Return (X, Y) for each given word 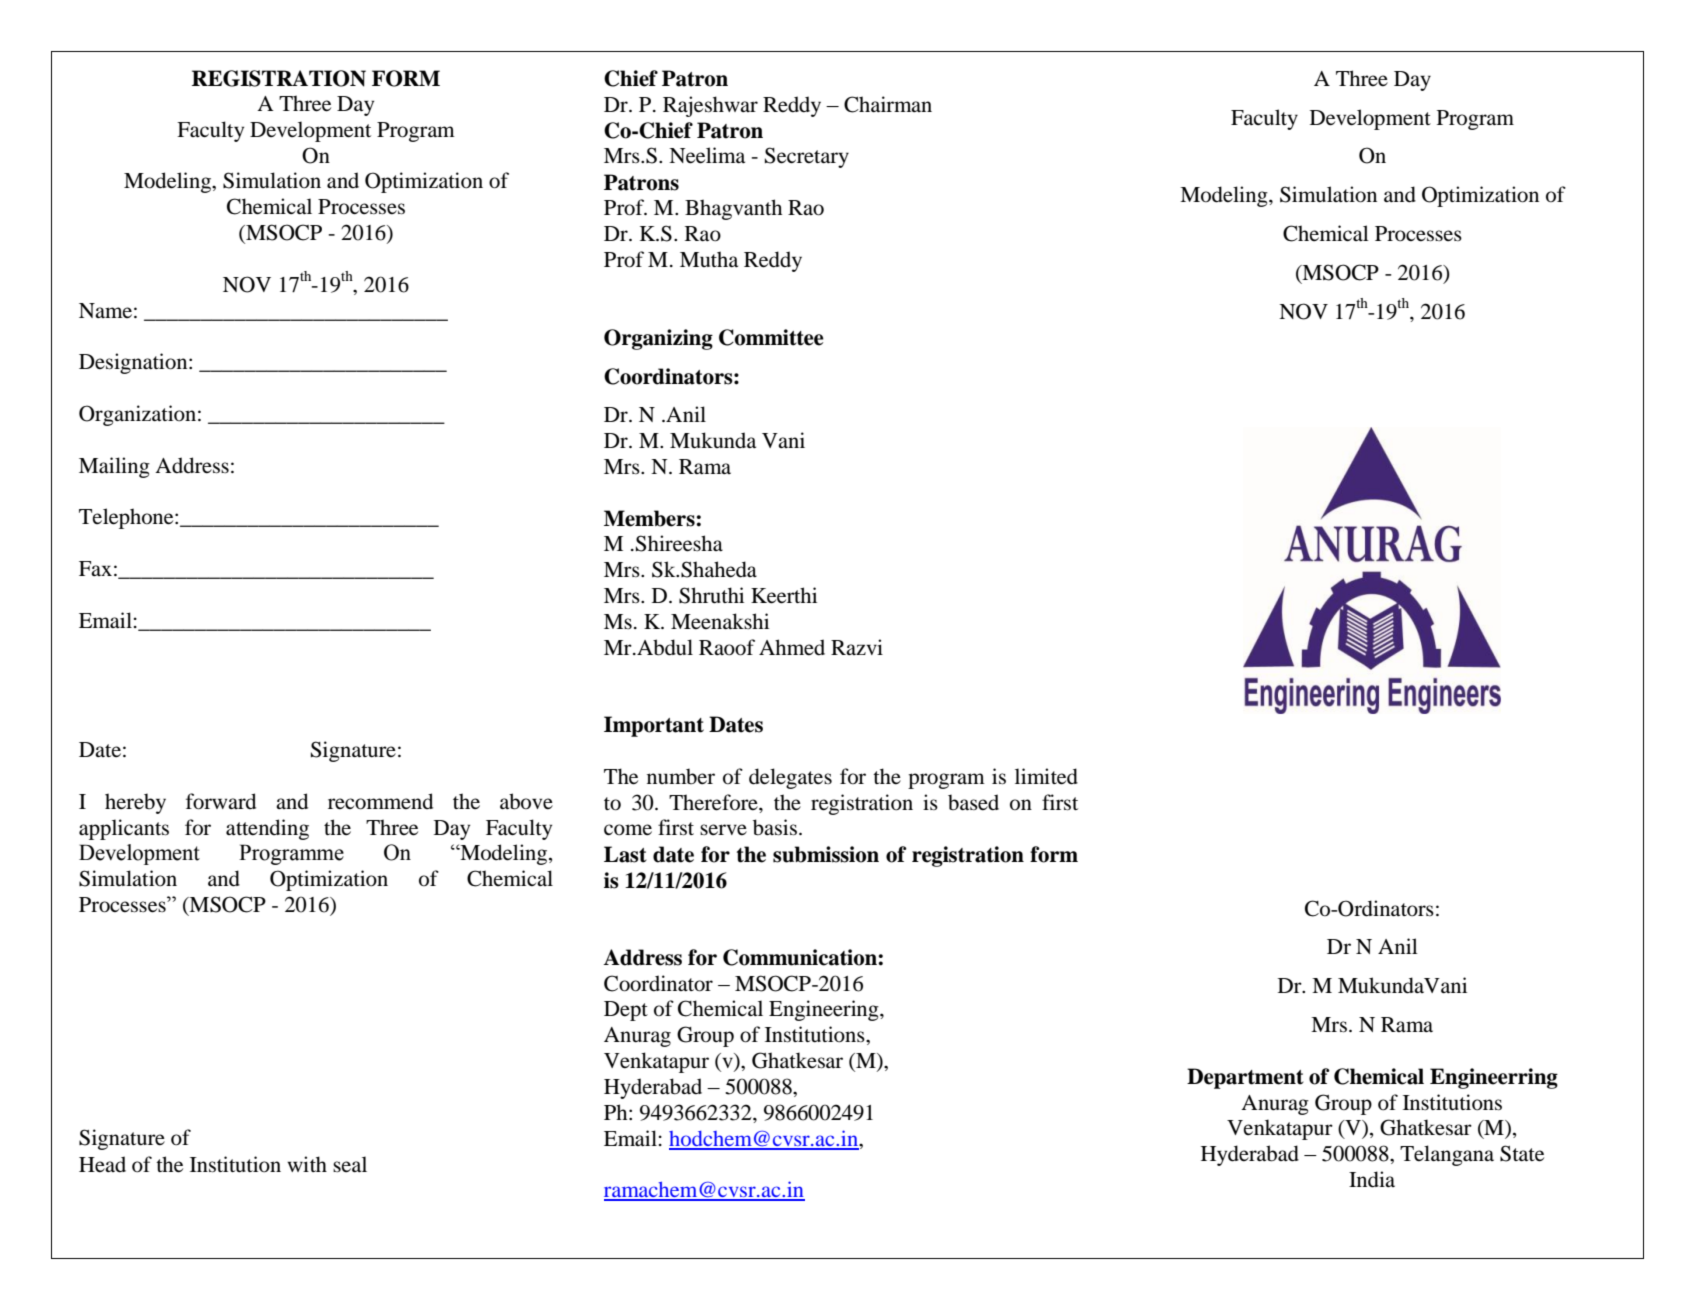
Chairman (888, 104)
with (307, 1164)
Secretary (807, 157)
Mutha (709, 259)
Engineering (825, 1010)
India (1372, 1179)
